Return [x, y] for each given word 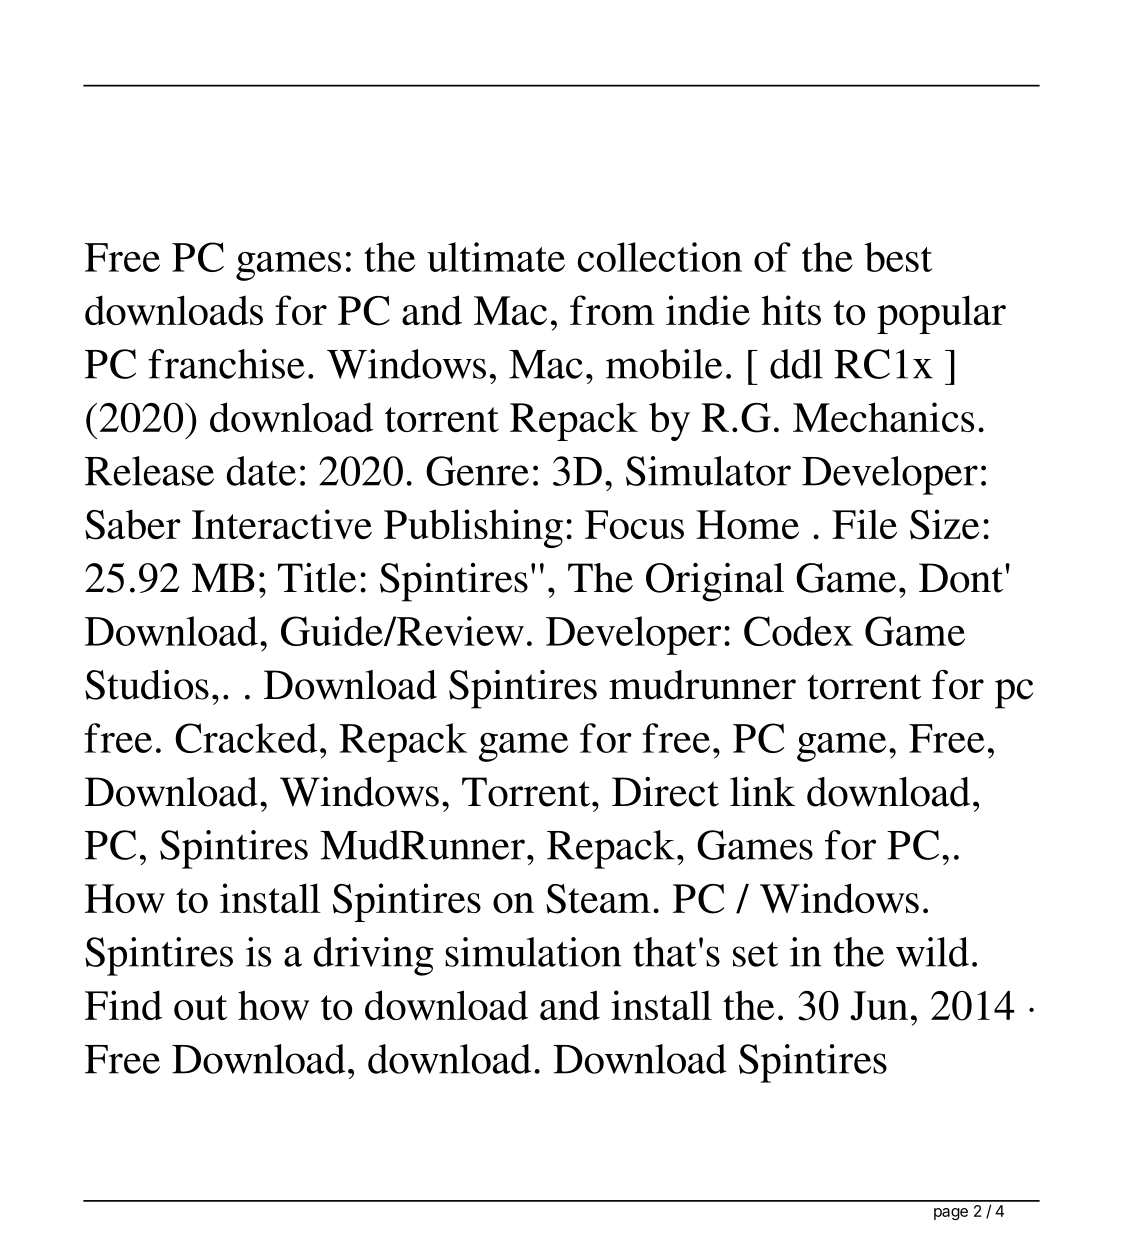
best [898, 257]
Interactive [282, 524]
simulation [533, 952]
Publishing [473, 528]
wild [932, 952]
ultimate [496, 257]
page [951, 1214]
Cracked [246, 738]
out [200, 1007]
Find [123, 1005]
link [762, 791]
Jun [879, 1006]
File [864, 524]
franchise [226, 364]
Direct [665, 792]
